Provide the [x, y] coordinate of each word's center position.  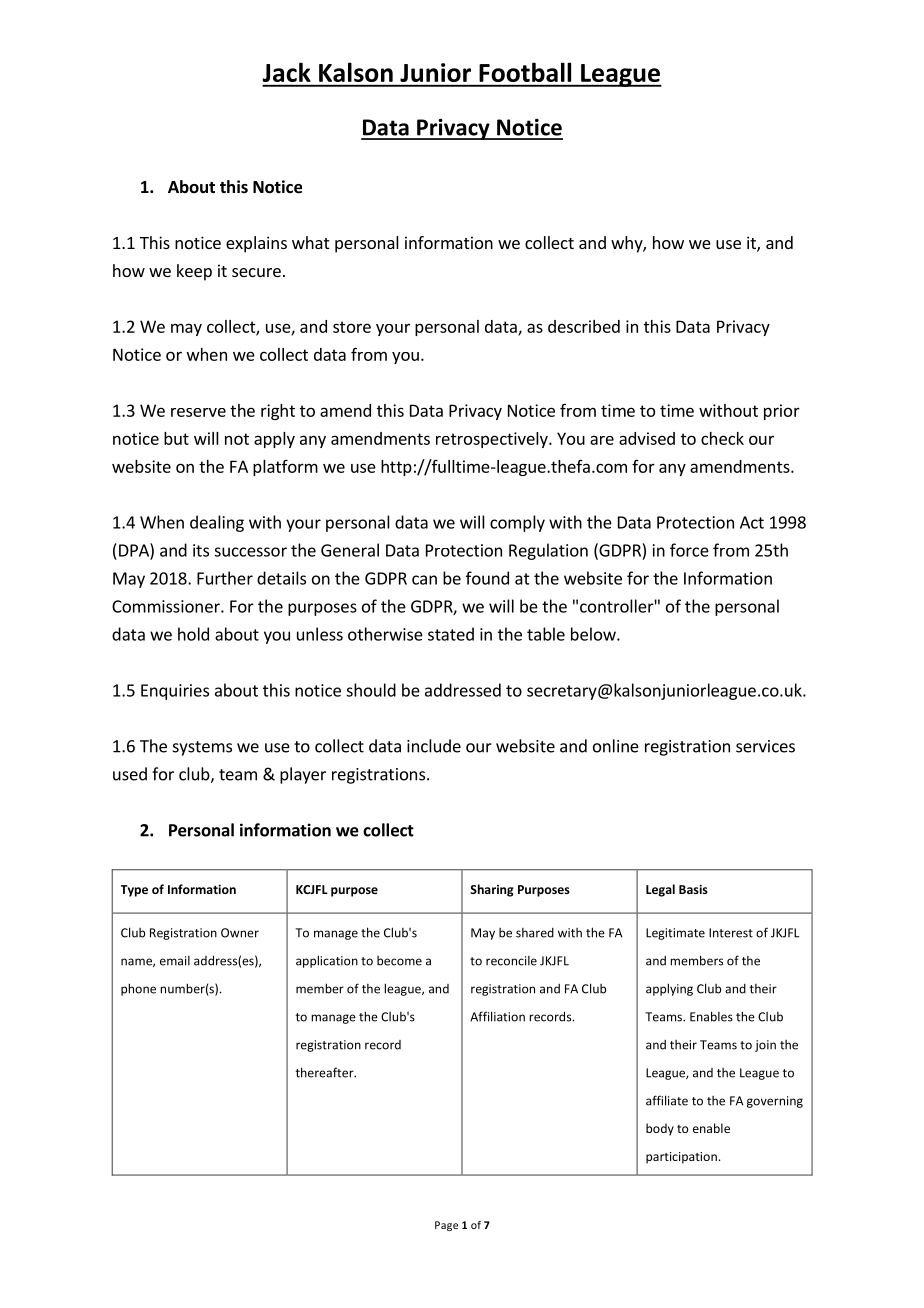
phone [138, 989]
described [584, 326]
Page [446, 1226]
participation [681, 1158]
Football [525, 72]
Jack [286, 72]
